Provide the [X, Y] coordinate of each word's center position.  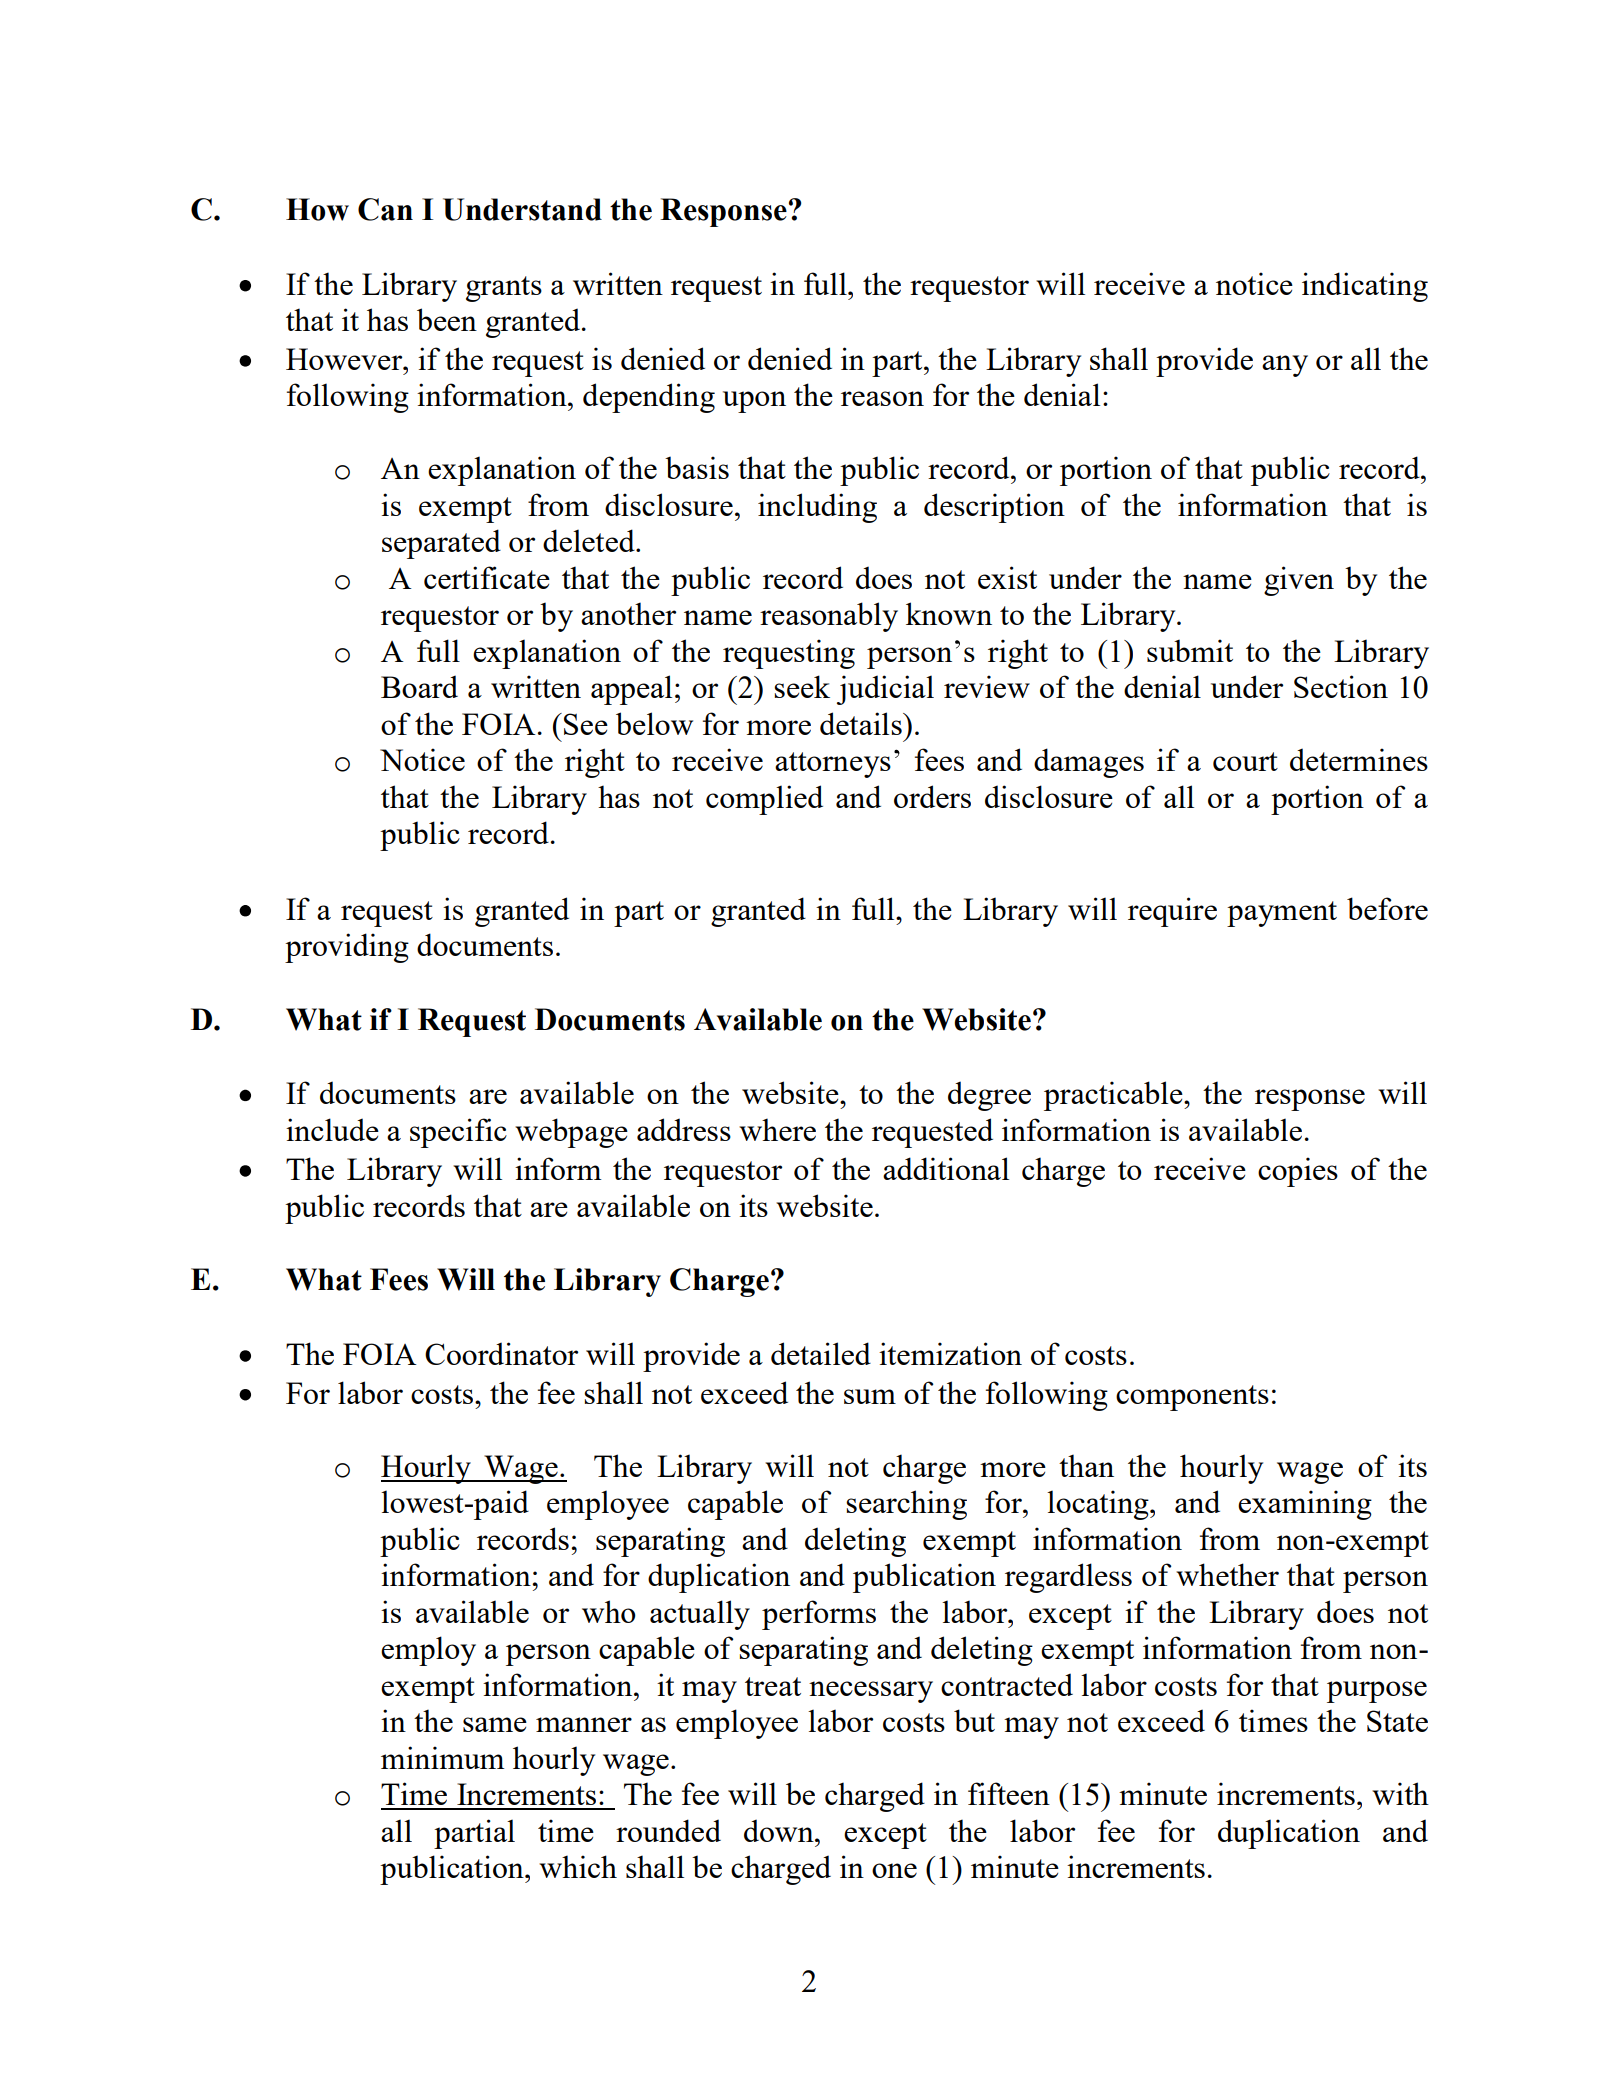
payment [1282, 914]
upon [754, 402]
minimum [442, 1757]
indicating [1365, 287]
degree [989, 1096]
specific [458, 1133]
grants [504, 289]
